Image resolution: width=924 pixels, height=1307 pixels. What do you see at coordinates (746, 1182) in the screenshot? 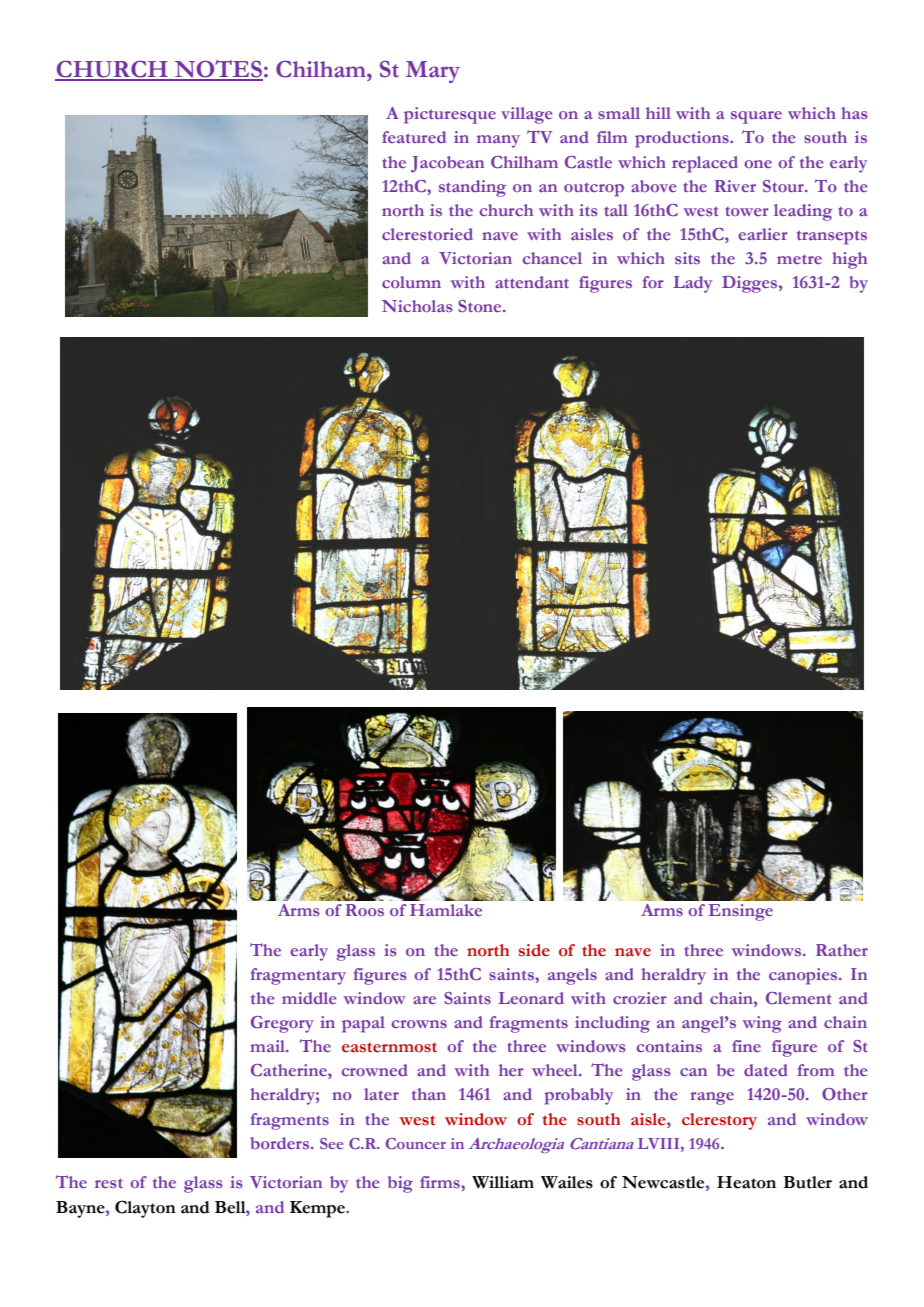
I see `Heaton` at bounding box center [746, 1182].
